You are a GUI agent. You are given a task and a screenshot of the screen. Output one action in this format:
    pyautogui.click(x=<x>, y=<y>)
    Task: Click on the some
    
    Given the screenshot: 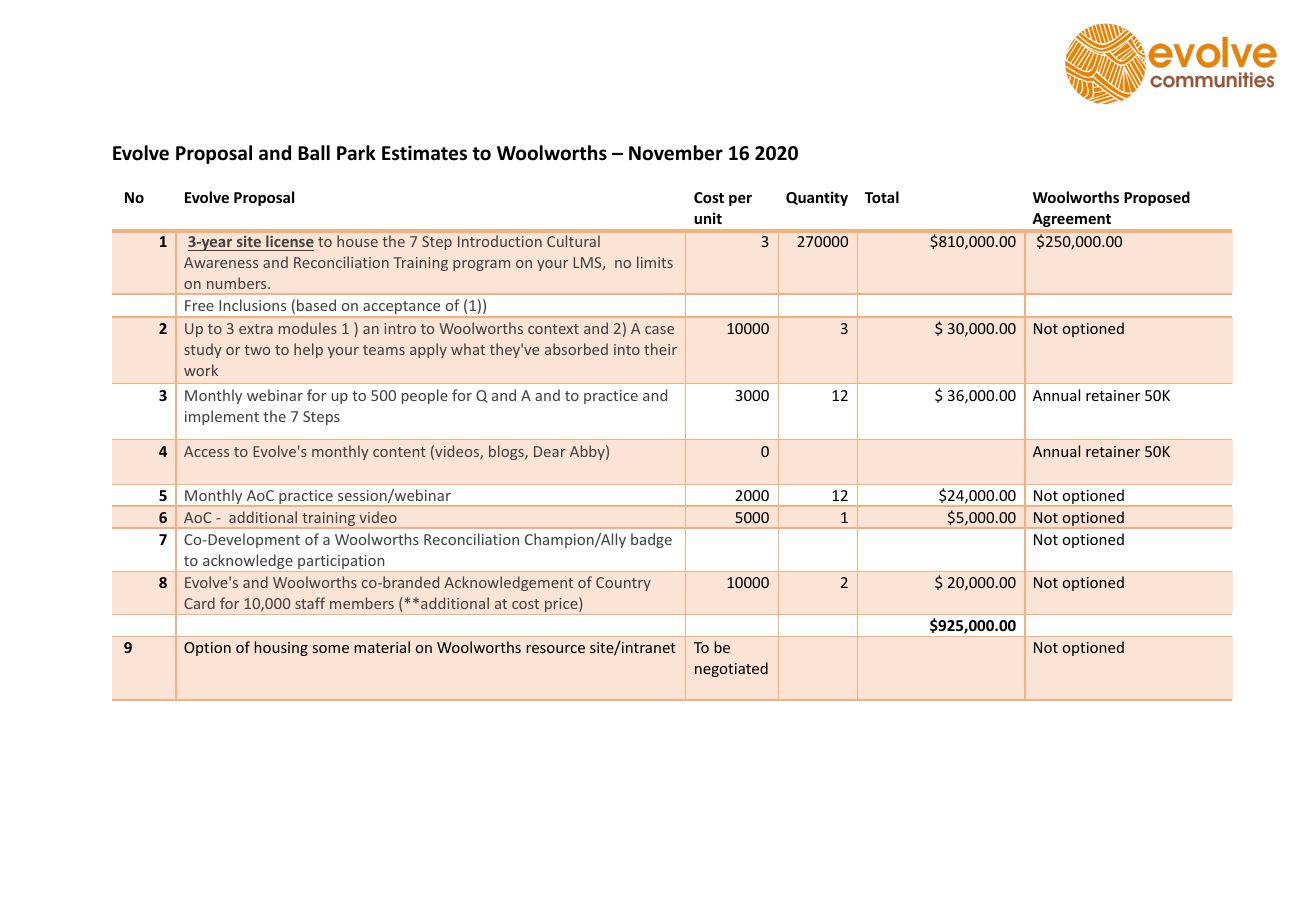 What is the action you would take?
    pyautogui.click(x=331, y=649)
